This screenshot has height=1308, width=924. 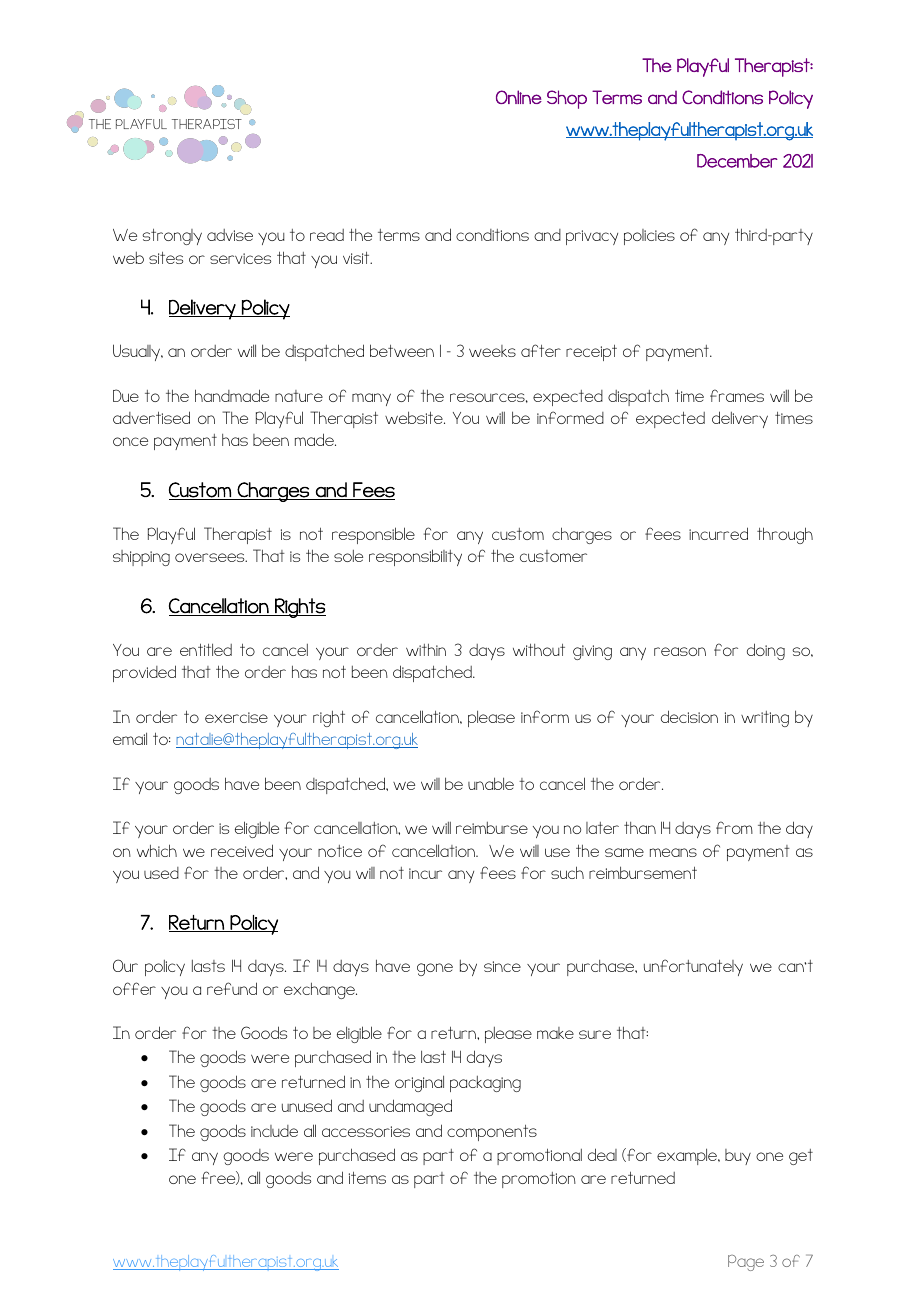 I want to click on received, so click(x=242, y=850).
